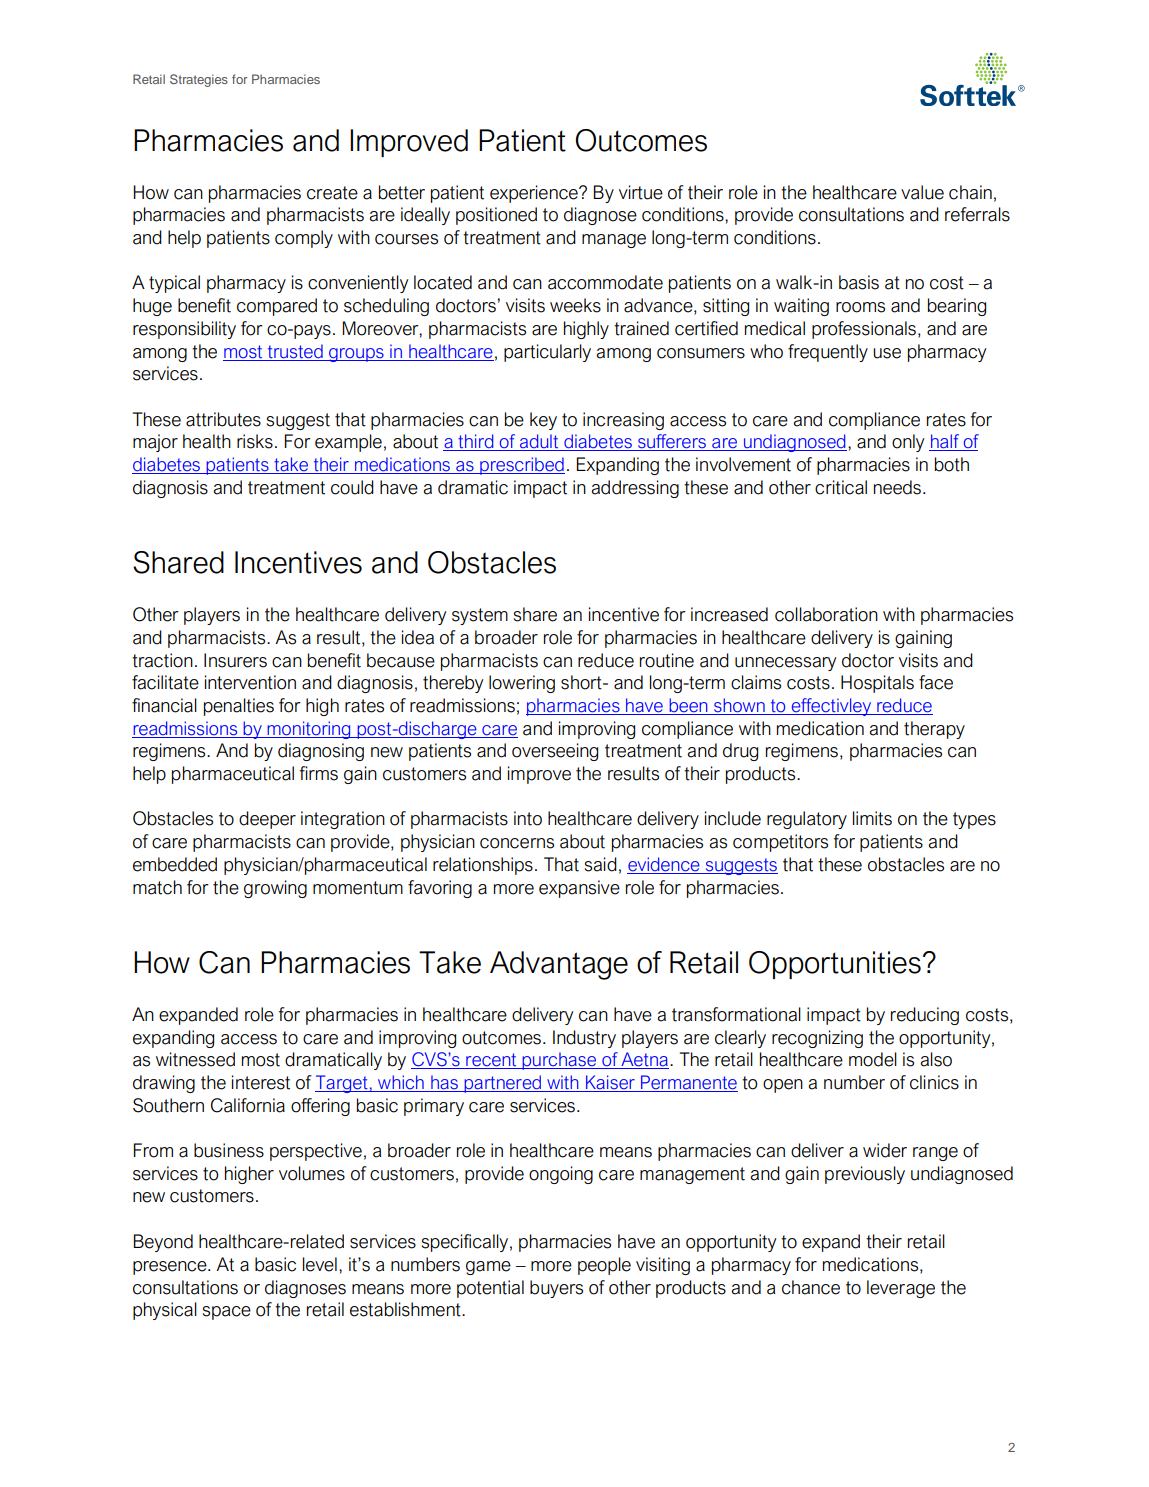  I want to click on attributes, so click(223, 419).
